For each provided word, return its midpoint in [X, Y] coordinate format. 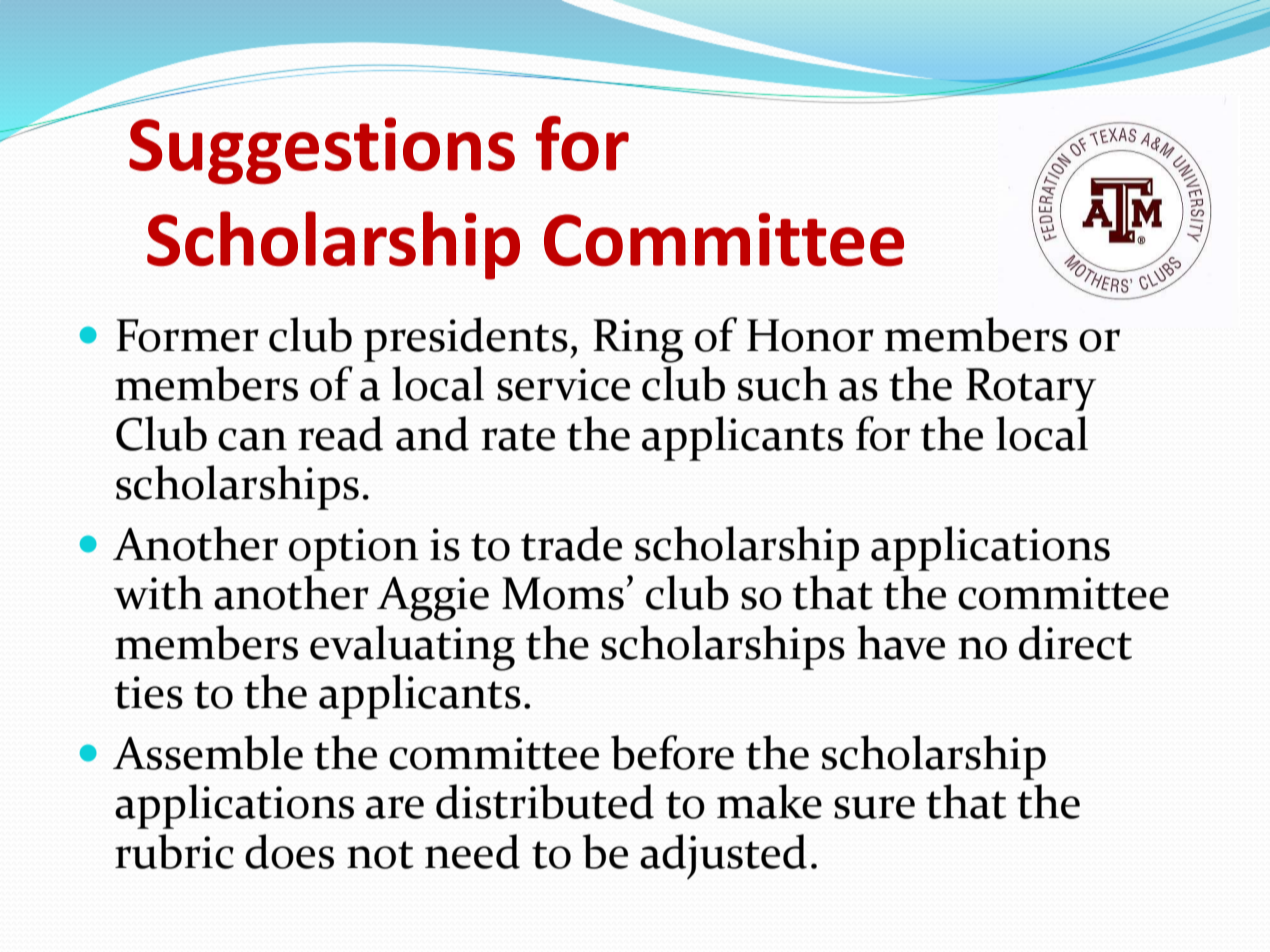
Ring [638, 341]
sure [874, 807]
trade [571, 543]
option [354, 549]
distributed [545, 801]
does [289, 851]
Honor [810, 335]
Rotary [1031, 389]
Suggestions [322, 151]
